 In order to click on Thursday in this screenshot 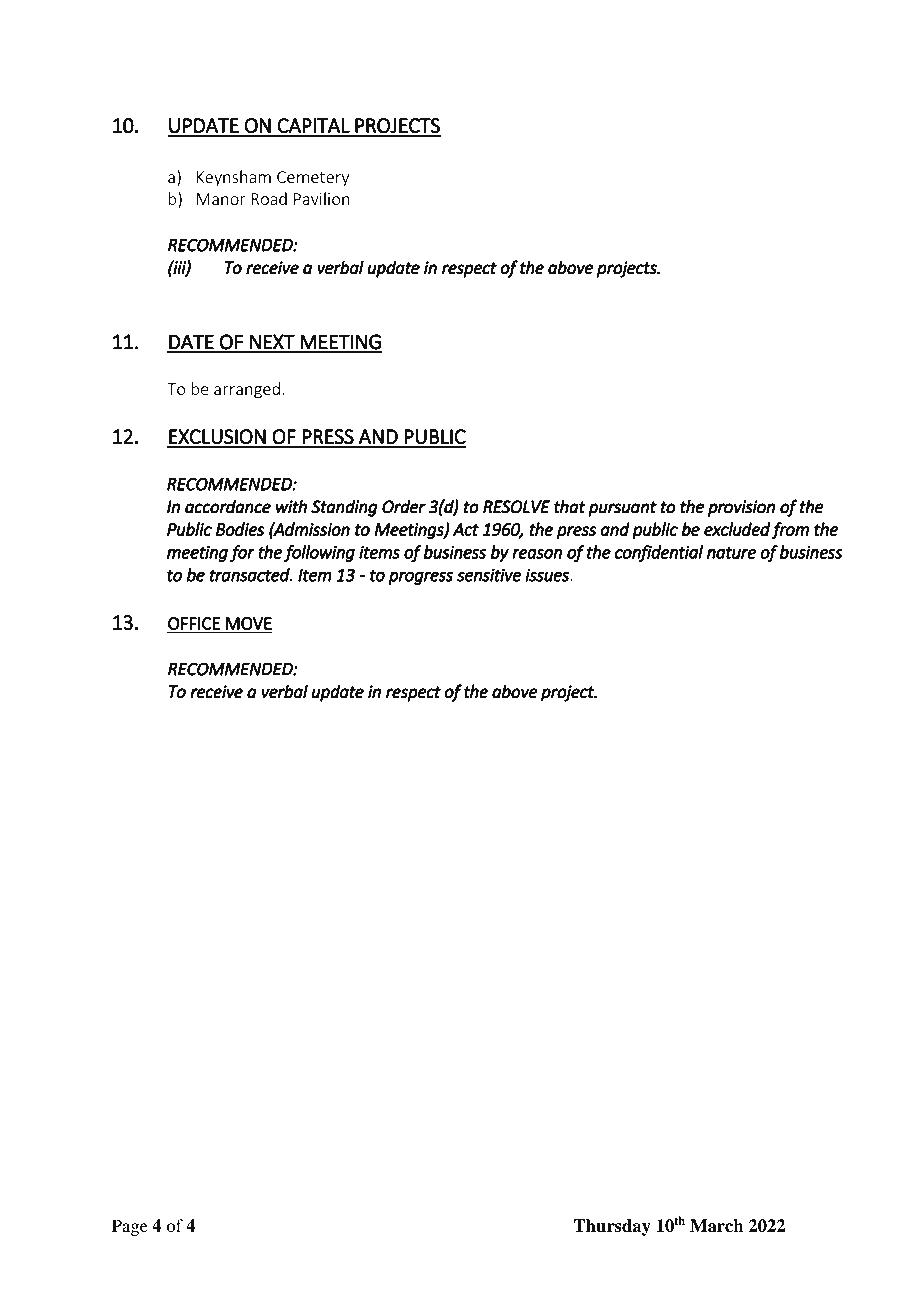, I will do `click(612, 1227)`.
